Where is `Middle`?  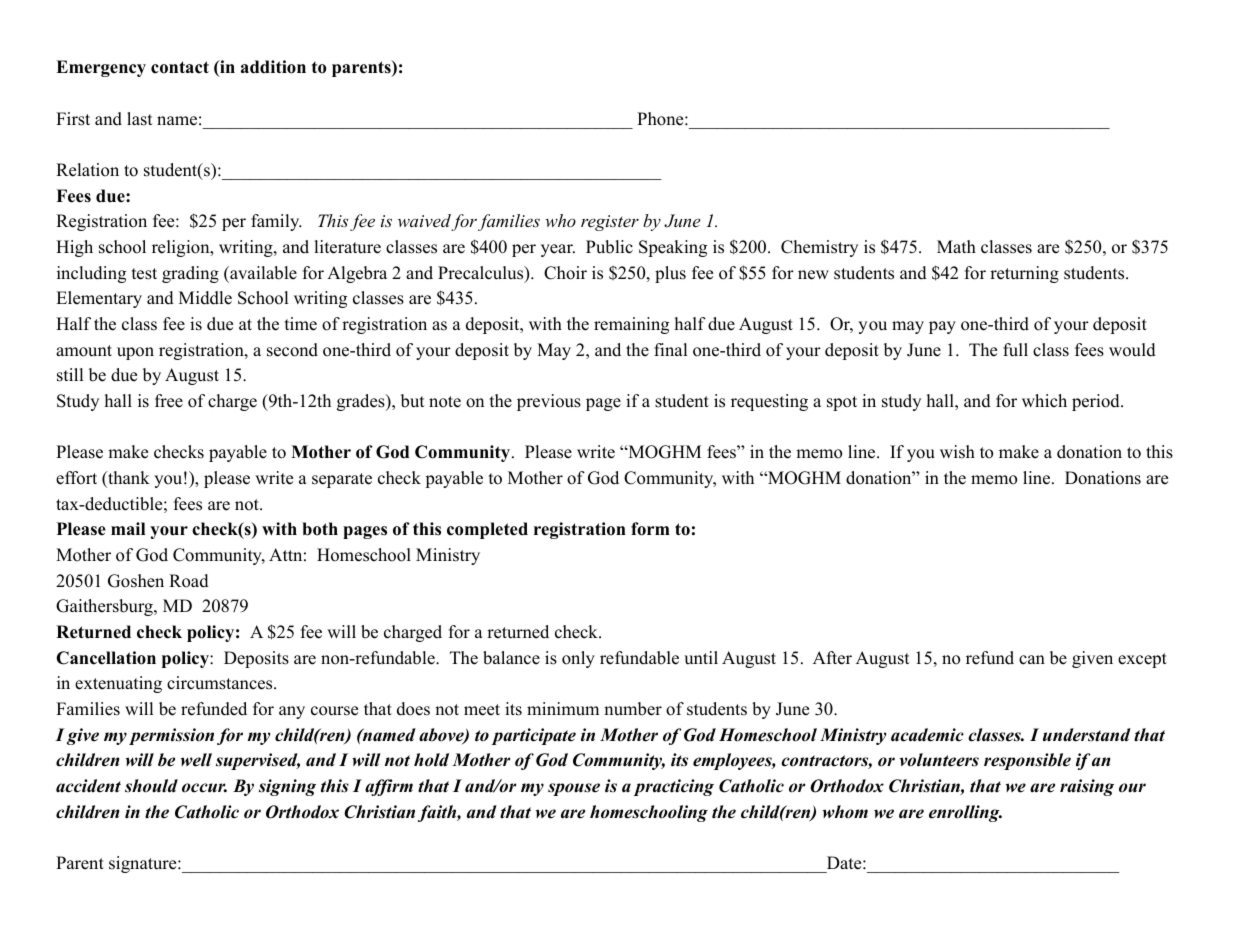 Middle is located at coordinates (205, 298).
